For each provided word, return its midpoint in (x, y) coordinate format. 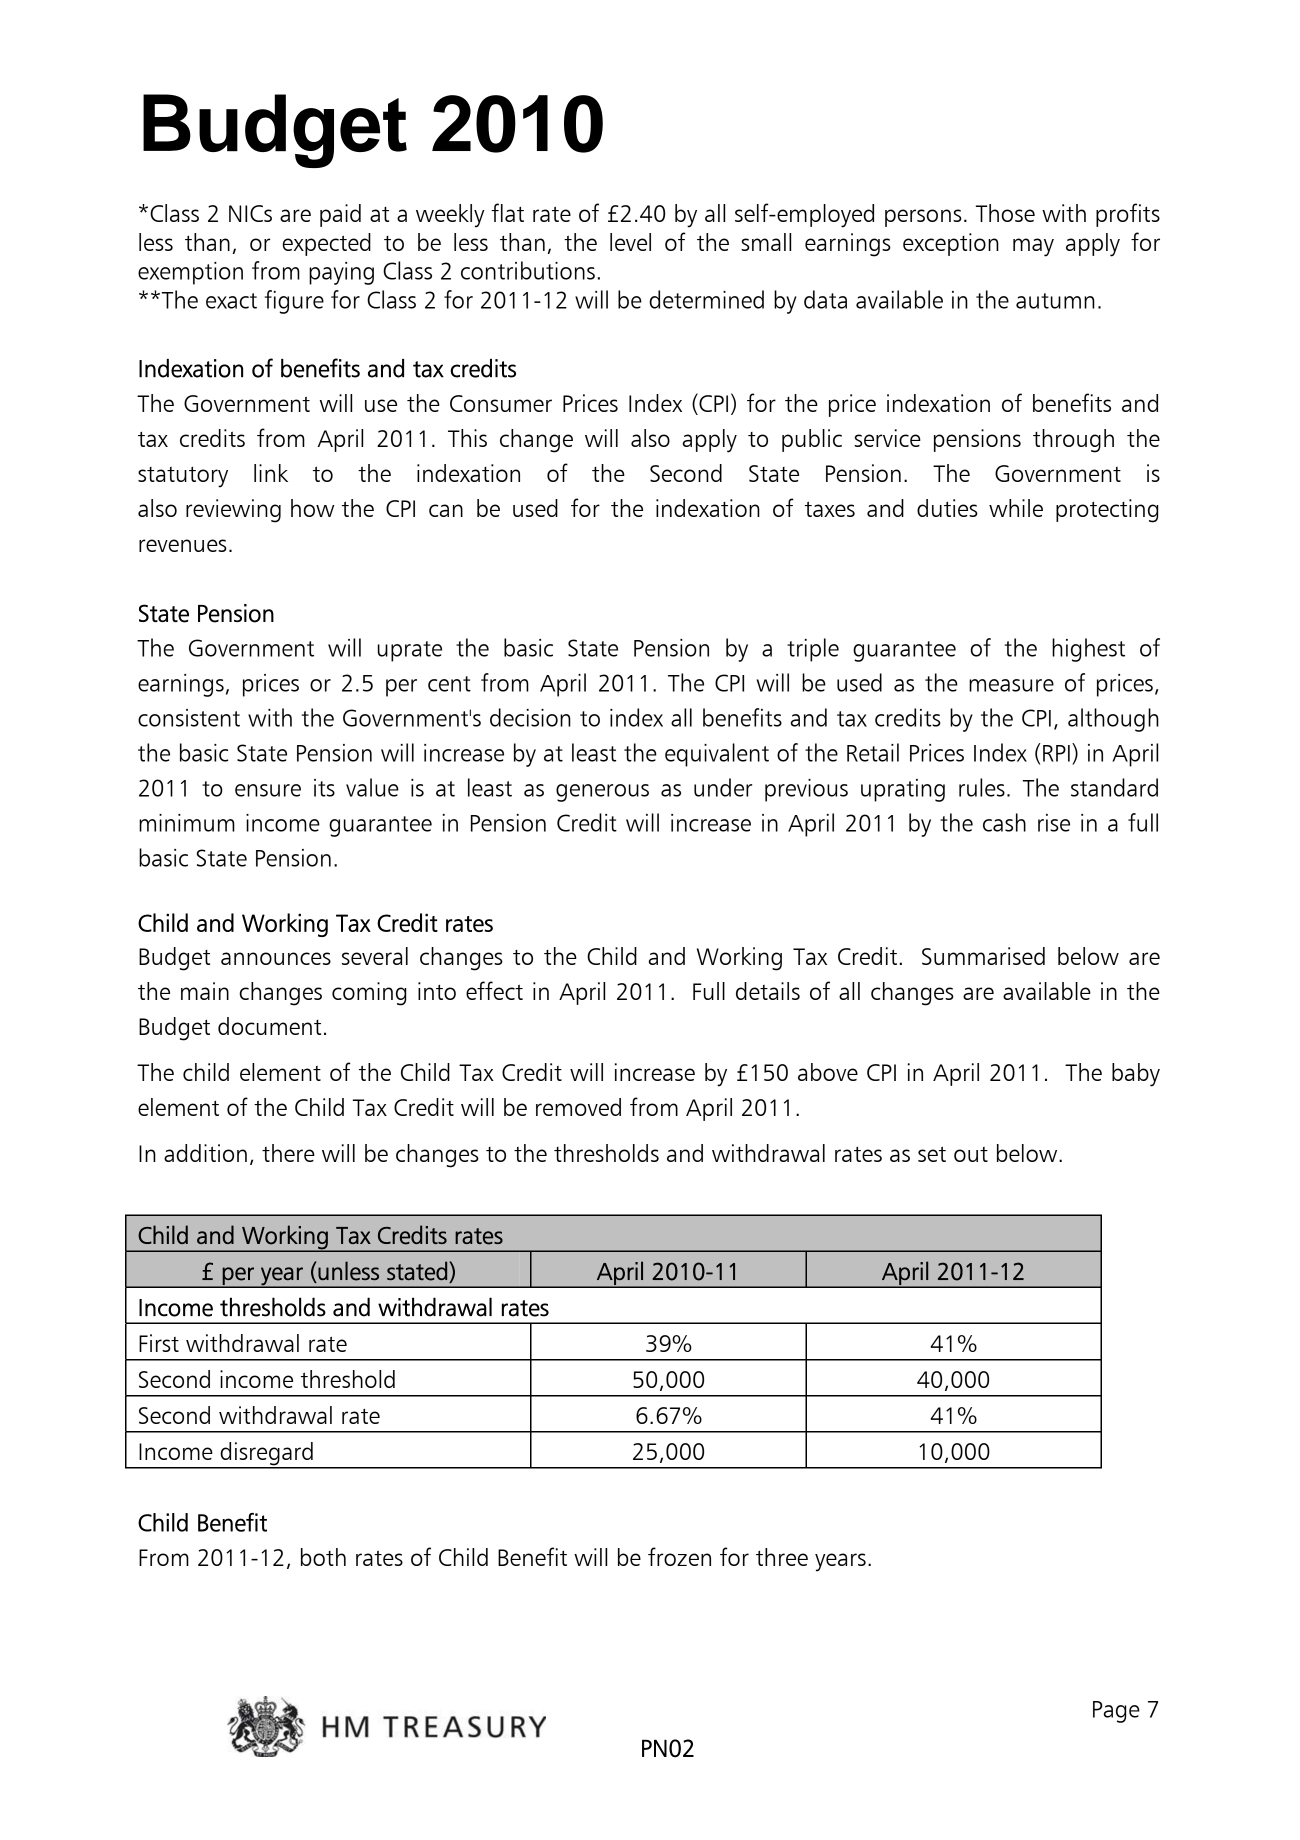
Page (1116, 1712)
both (323, 1557)
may (1033, 247)
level (630, 242)
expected (326, 244)
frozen (679, 1556)
